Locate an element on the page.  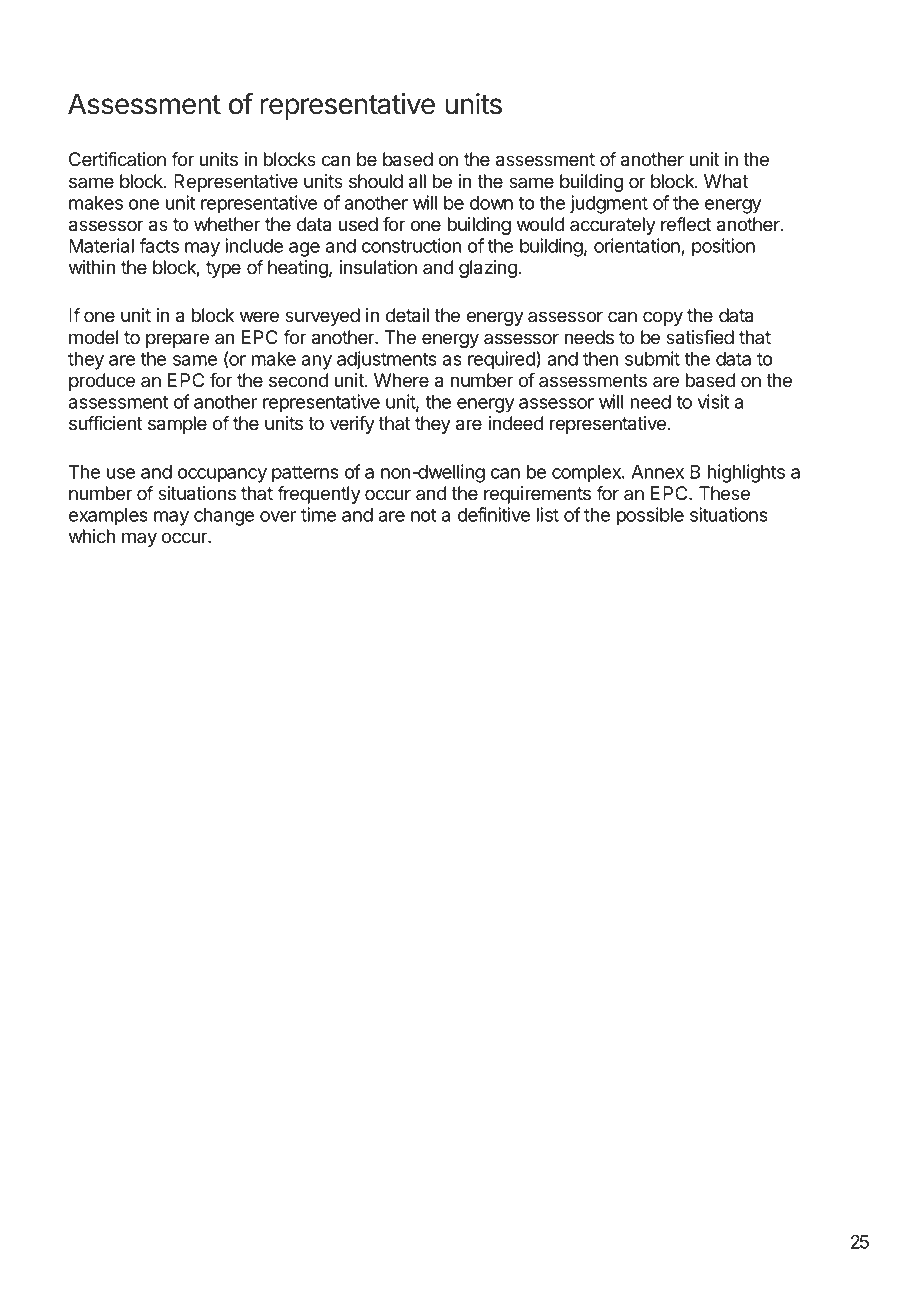
change is located at coordinates (224, 517).
